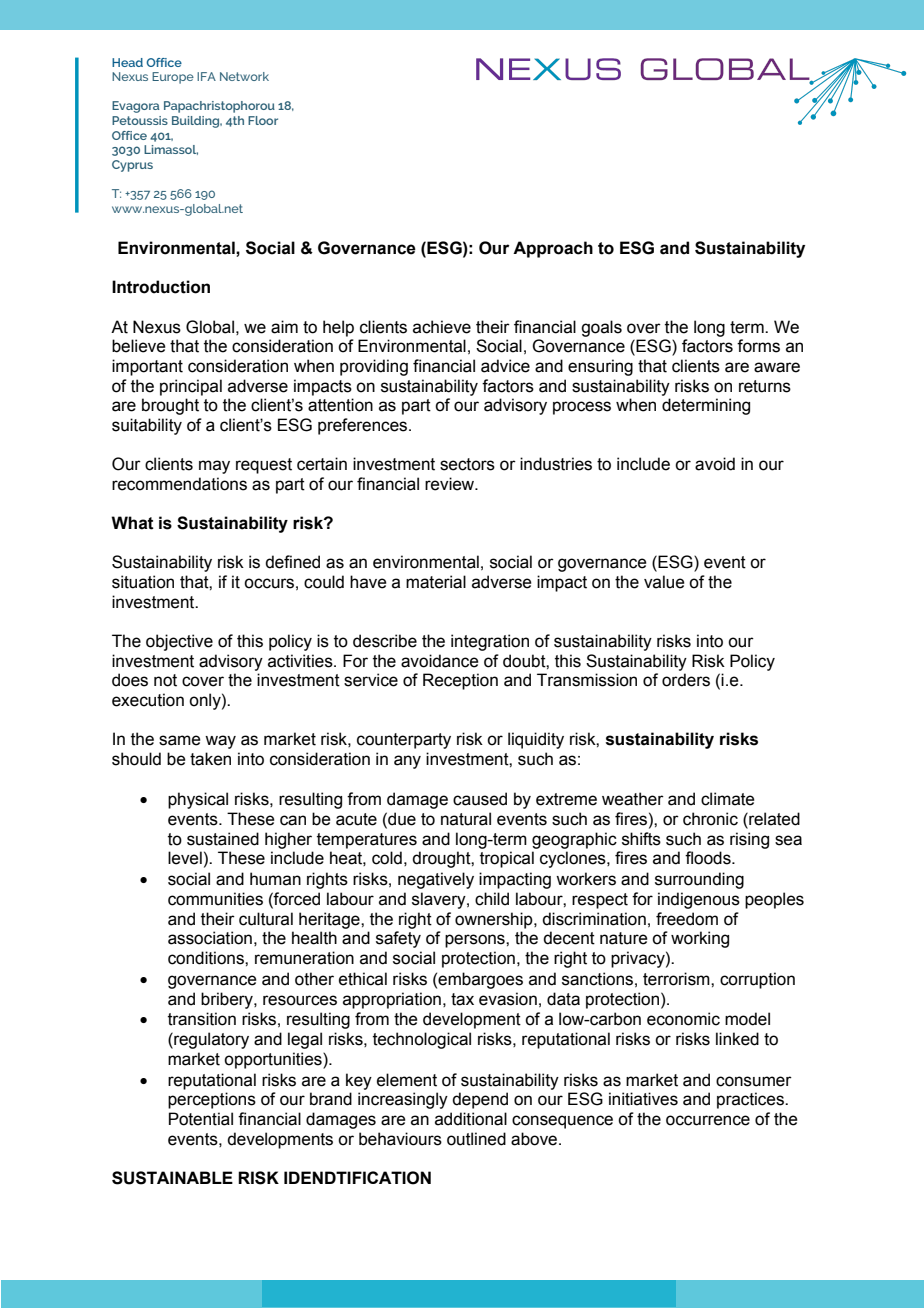  I want to click on value, so click(664, 582).
